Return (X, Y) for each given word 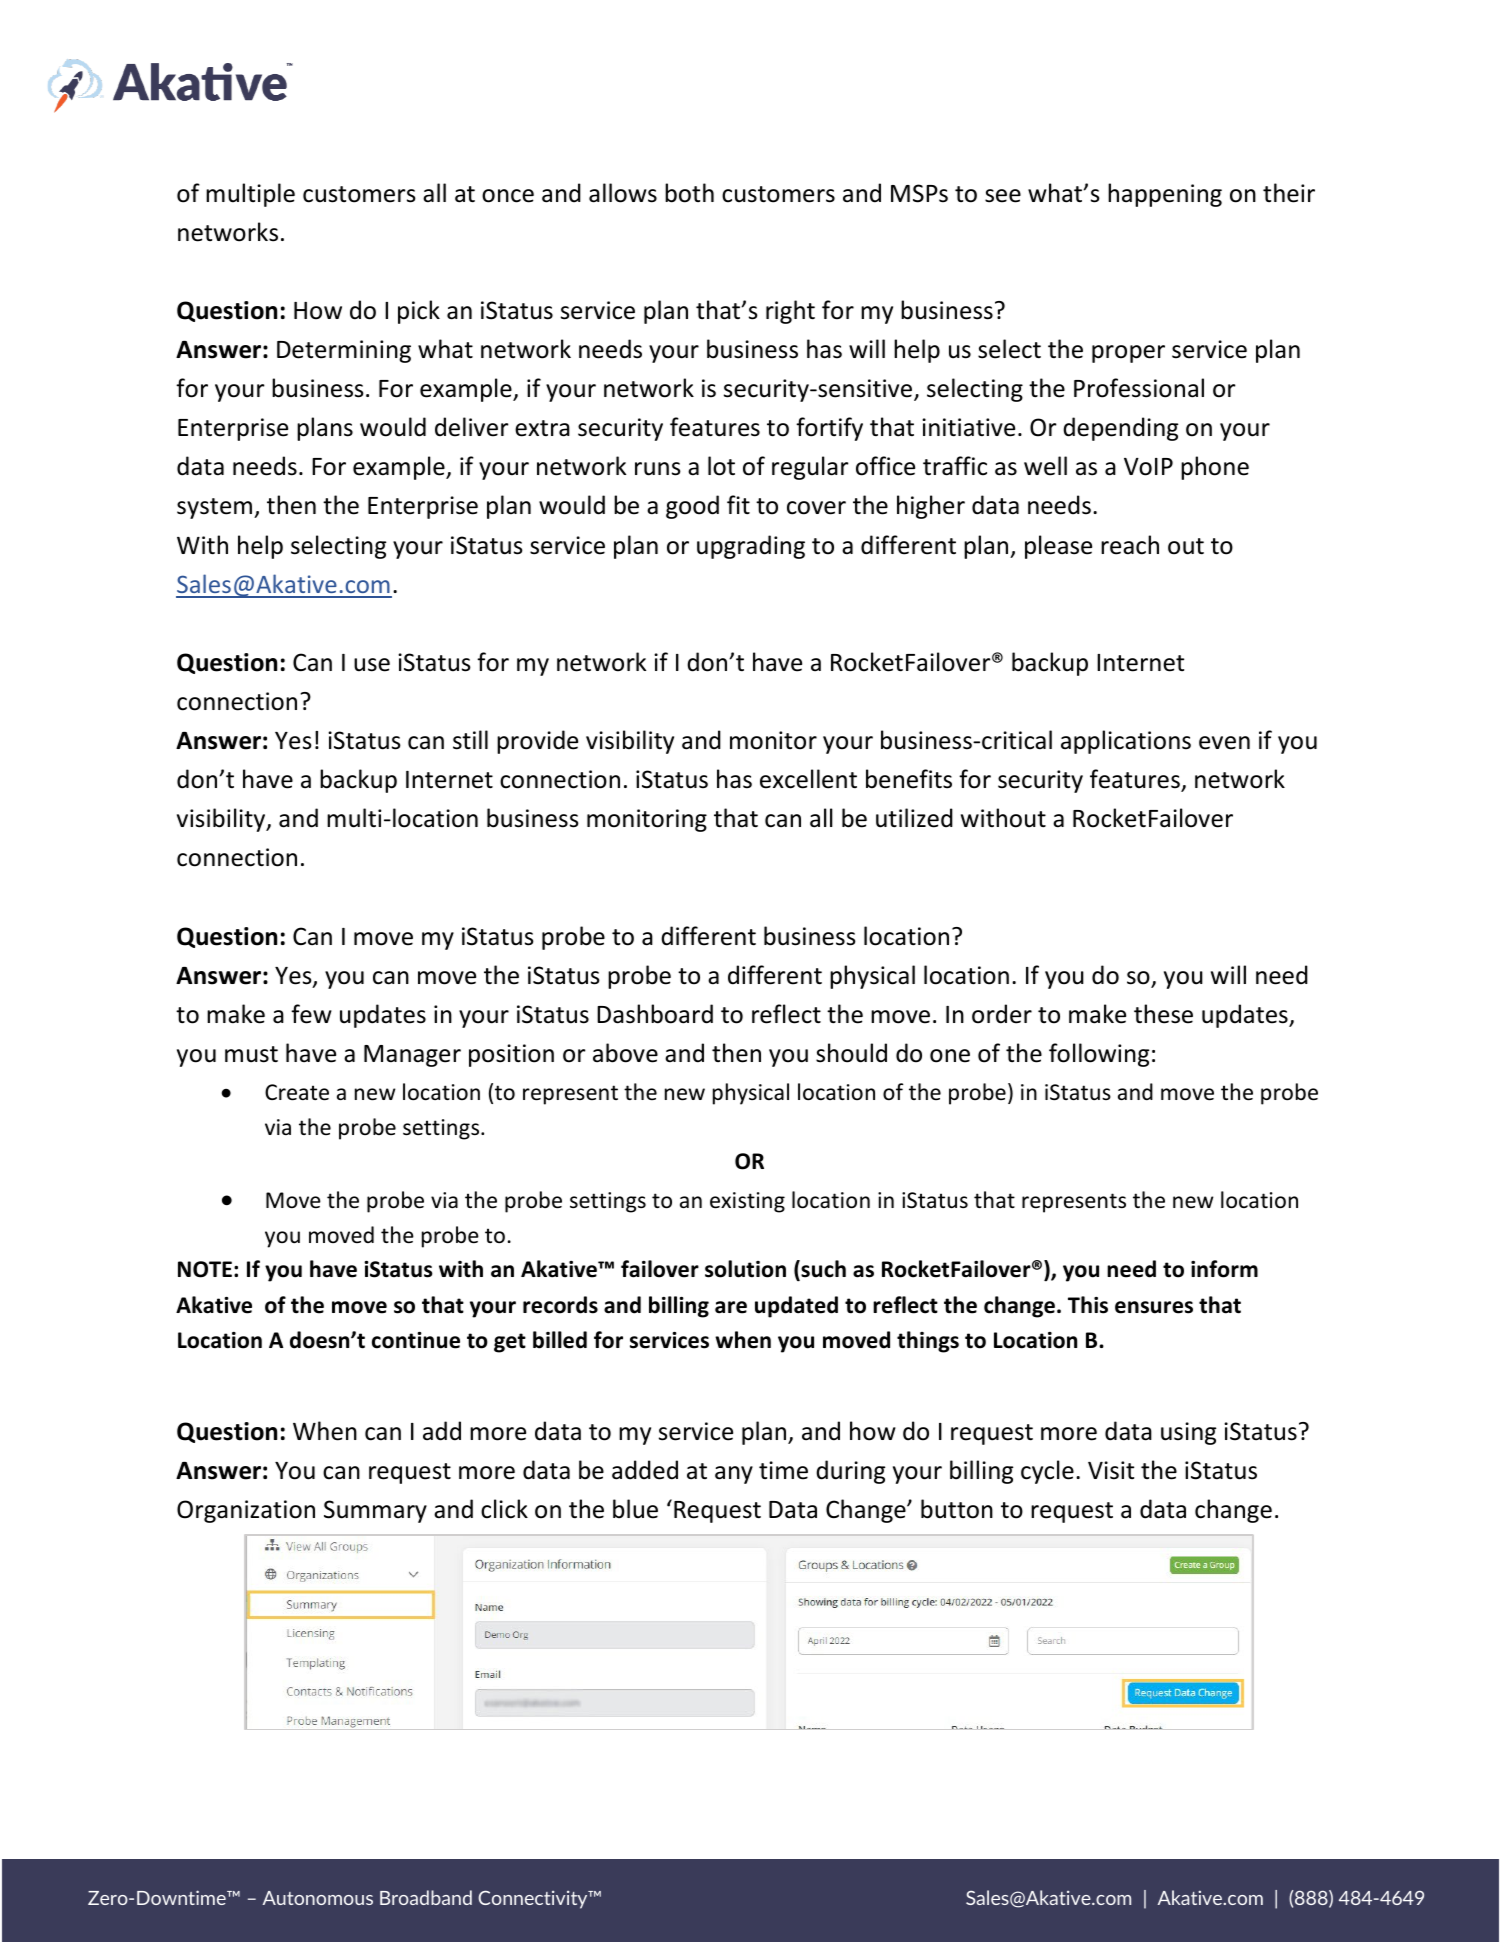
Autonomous (318, 1898)
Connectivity (534, 1900)
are (731, 1307)
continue (416, 1340)
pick (419, 312)
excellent (808, 779)
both (689, 193)
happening (1165, 195)
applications (1126, 742)
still (470, 740)
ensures (1154, 1307)
